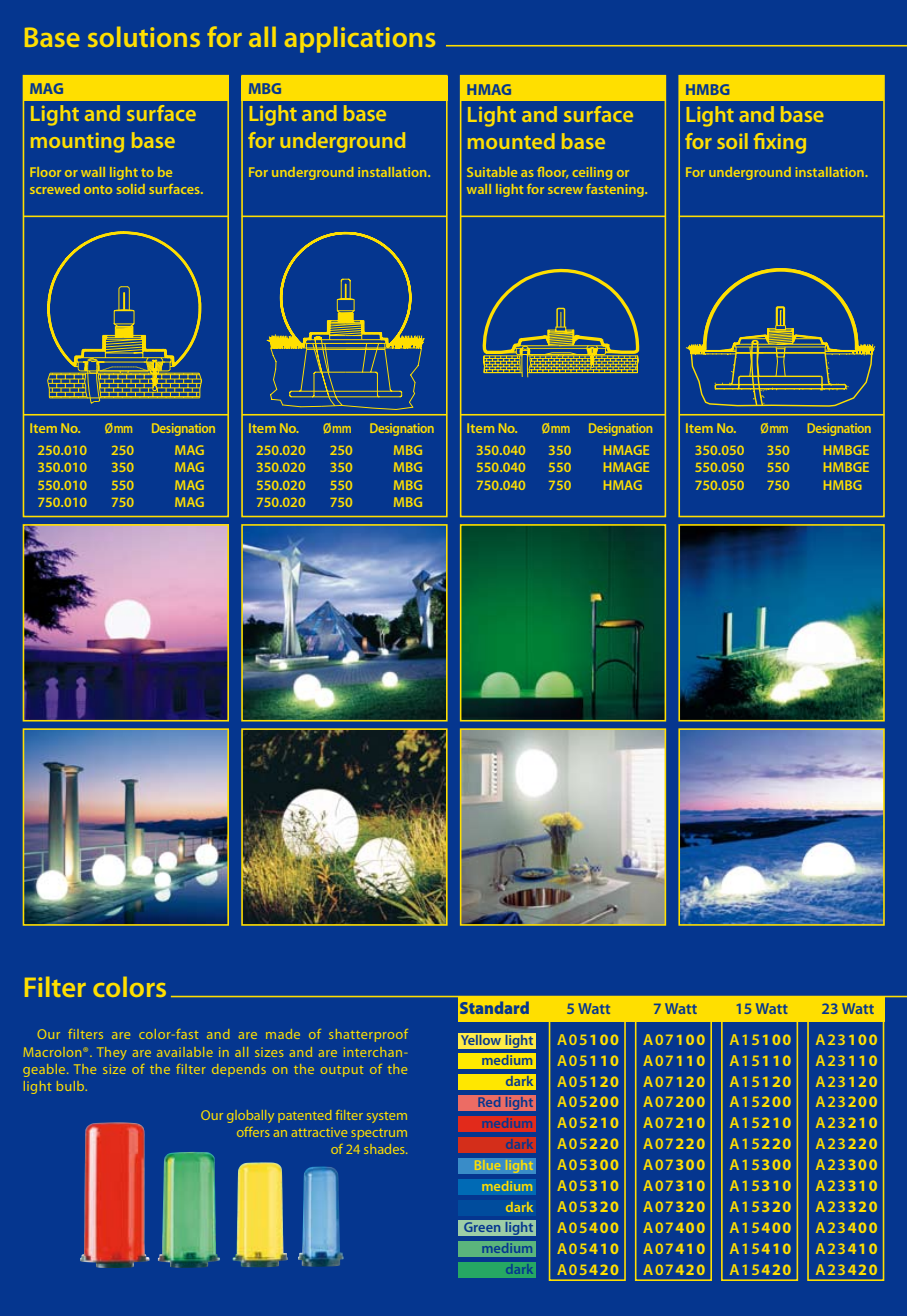 The width and height of the page is (907, 1316). What do you see at coordinates (488, 1165) in the page?
I see `Blue` at bounding box center [488, 1165].
